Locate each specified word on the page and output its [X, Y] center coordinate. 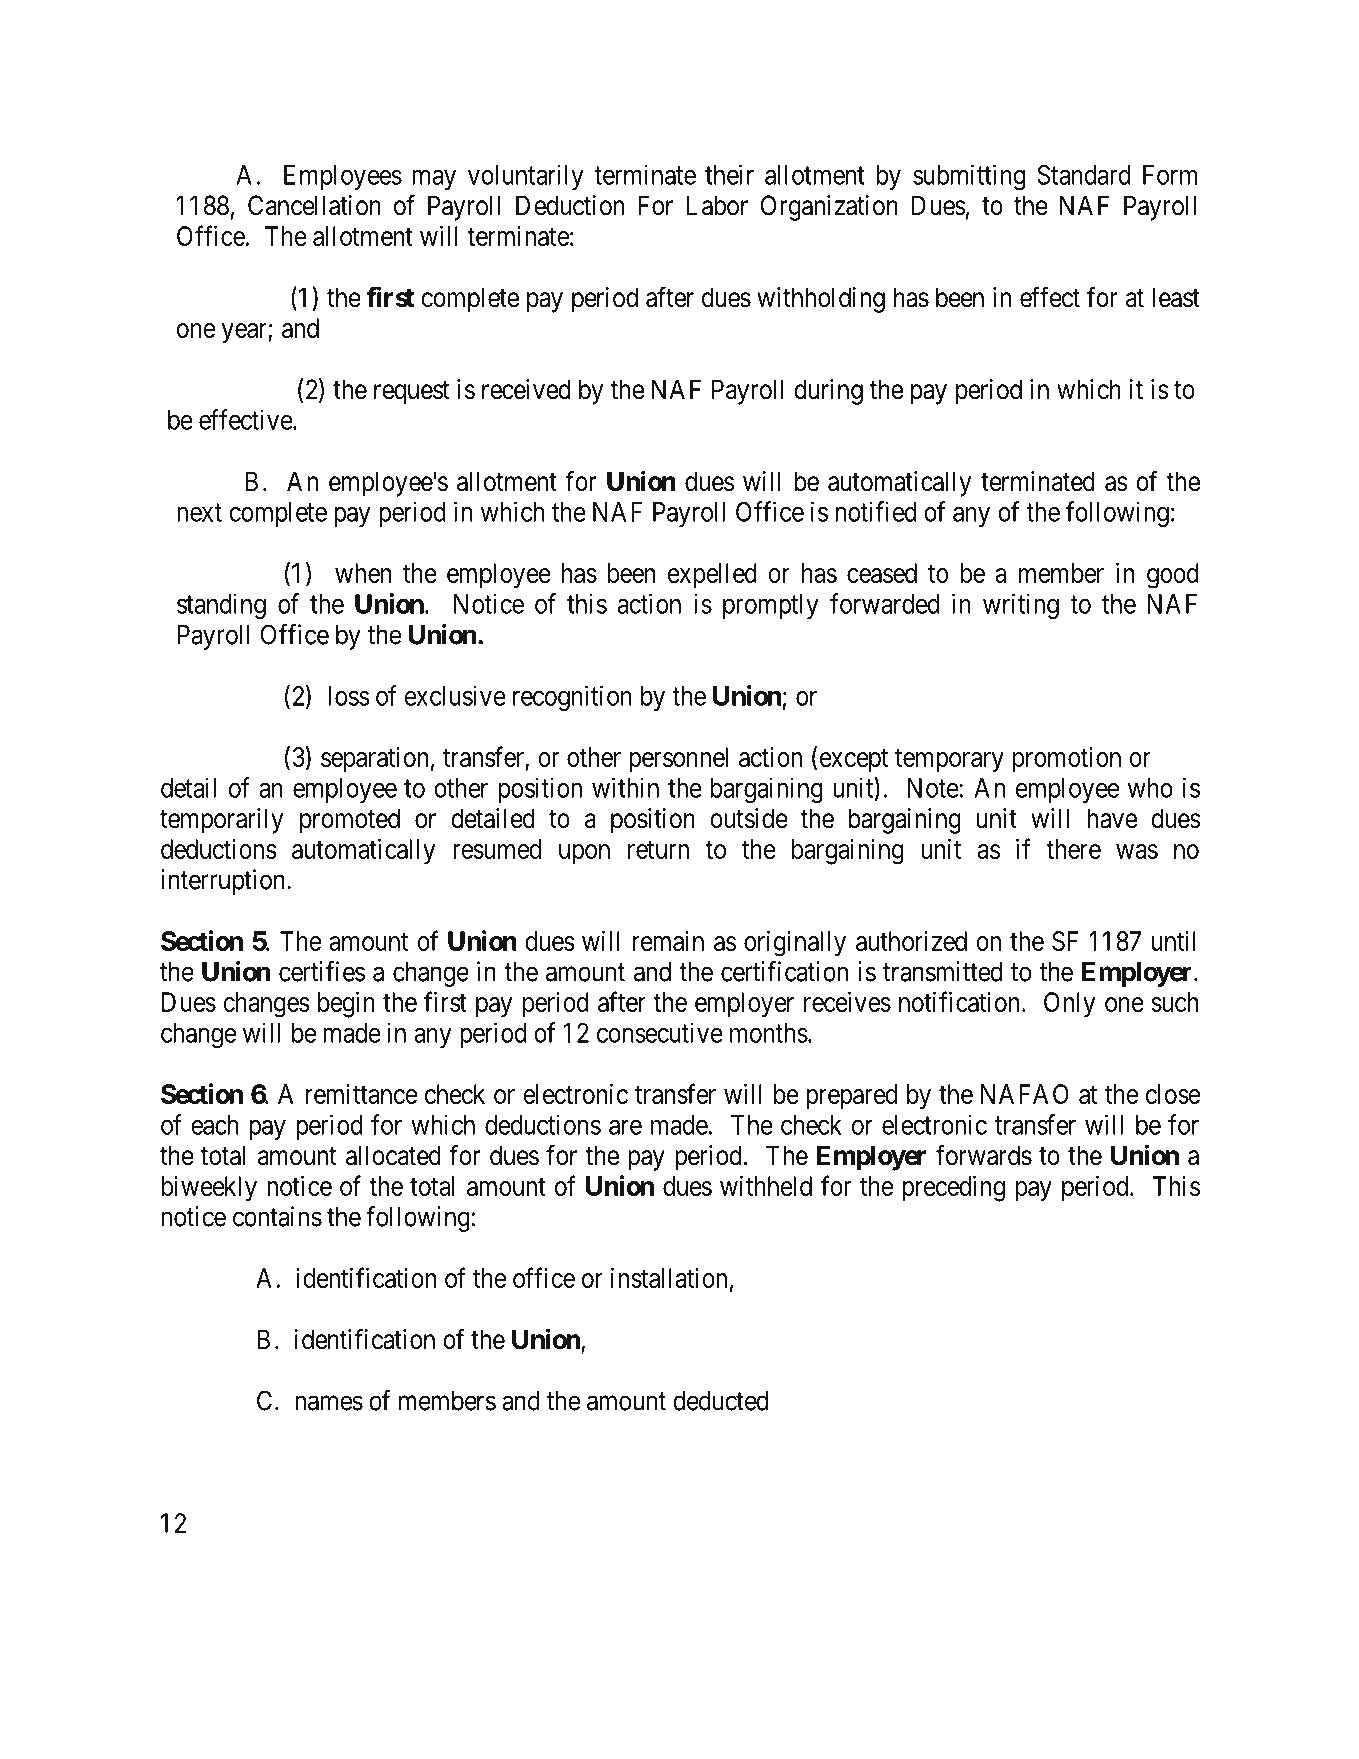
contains [277, 1216]
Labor [717, 205]
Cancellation [314, 205]
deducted [720, 1401]
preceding [953, 1189]
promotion [1067, 759]
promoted [350, 821]
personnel [678, 759]
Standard [1083, 175]
